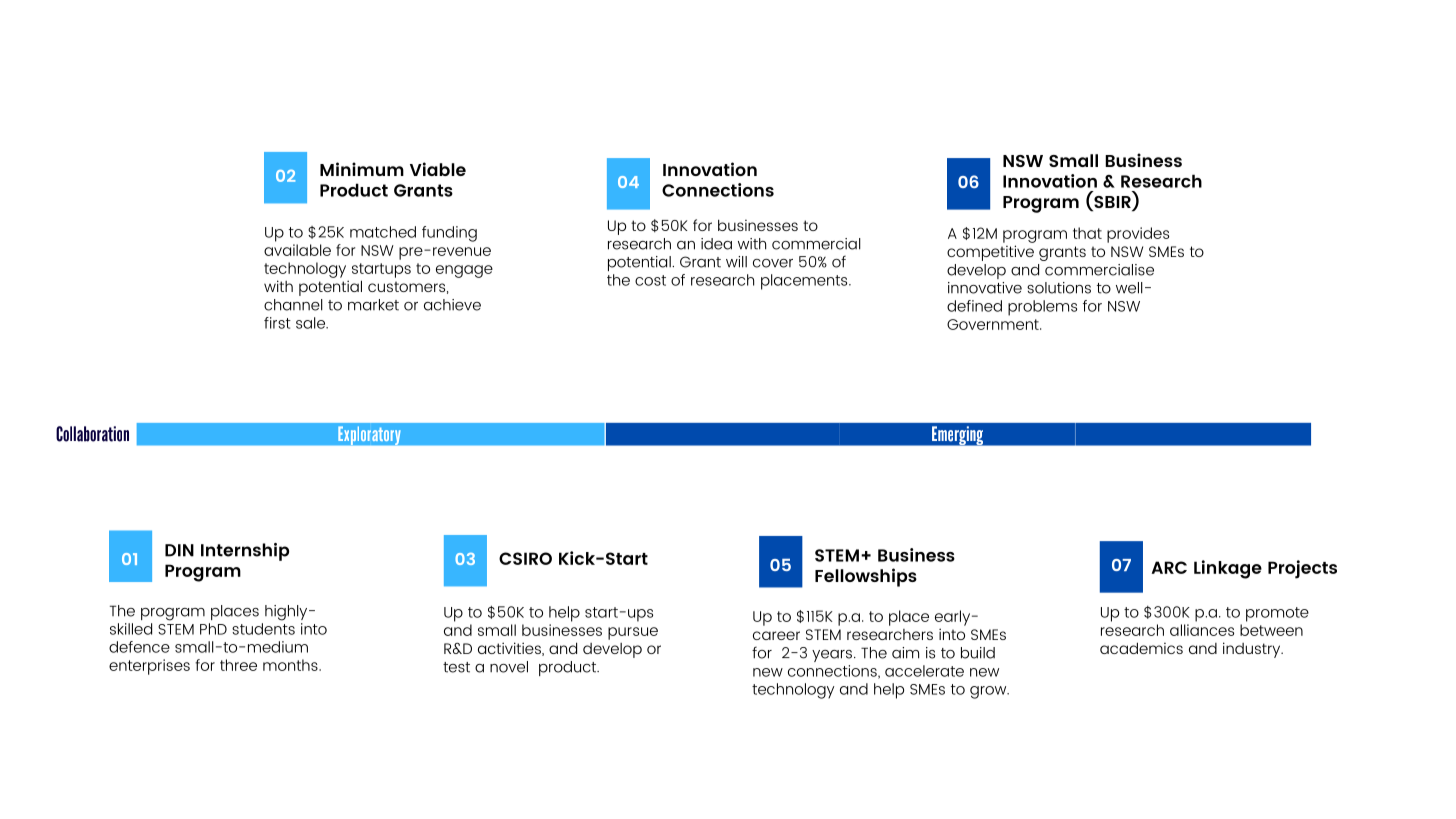 This screenshot has height=819, width=1456. I want to click on Internship, so click(245, 552).
